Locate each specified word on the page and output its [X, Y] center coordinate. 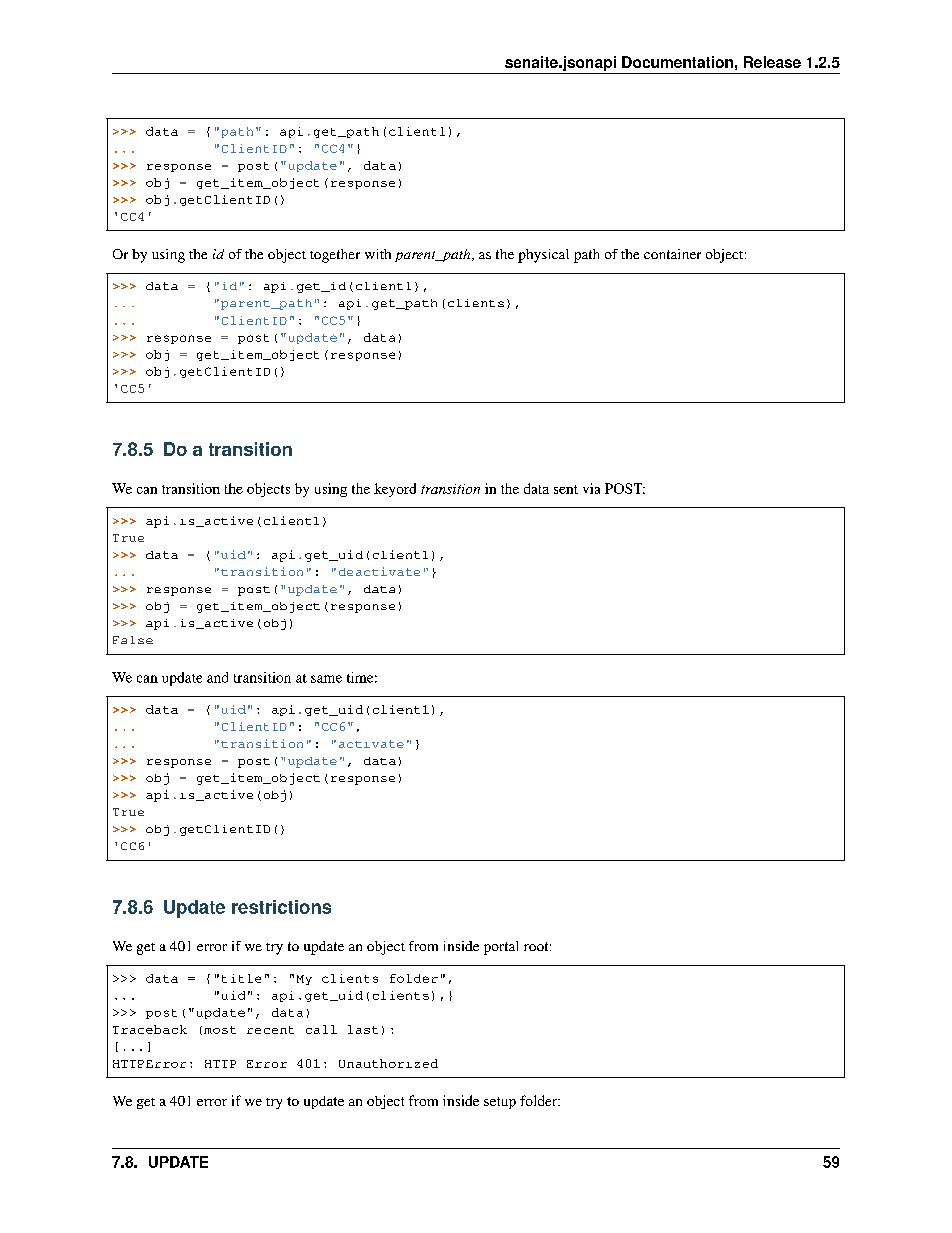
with [378, 254]
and [217, 677]
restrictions [281, 907]
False [133, 640]
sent [566, 489]
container [672, 254]
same [326, 679]
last [363, 1029]
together [335, 256]
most [220, 1030]
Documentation [677, 62]
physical [543, 256]
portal [501, 948]
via [591, 488]
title [241, 978]
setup [500, 1103]
